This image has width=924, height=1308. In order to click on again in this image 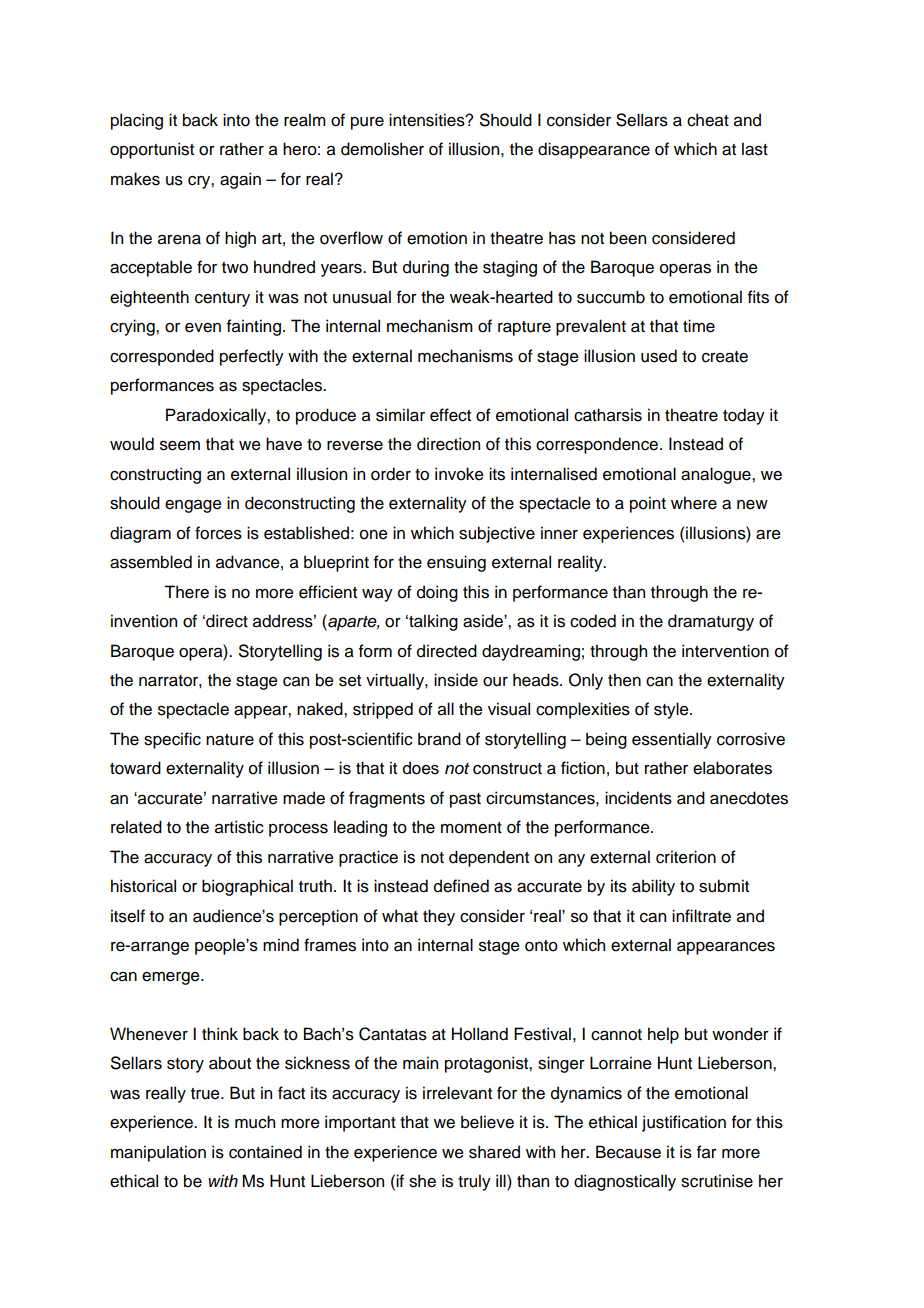, I will do `click(240, 180)`.
